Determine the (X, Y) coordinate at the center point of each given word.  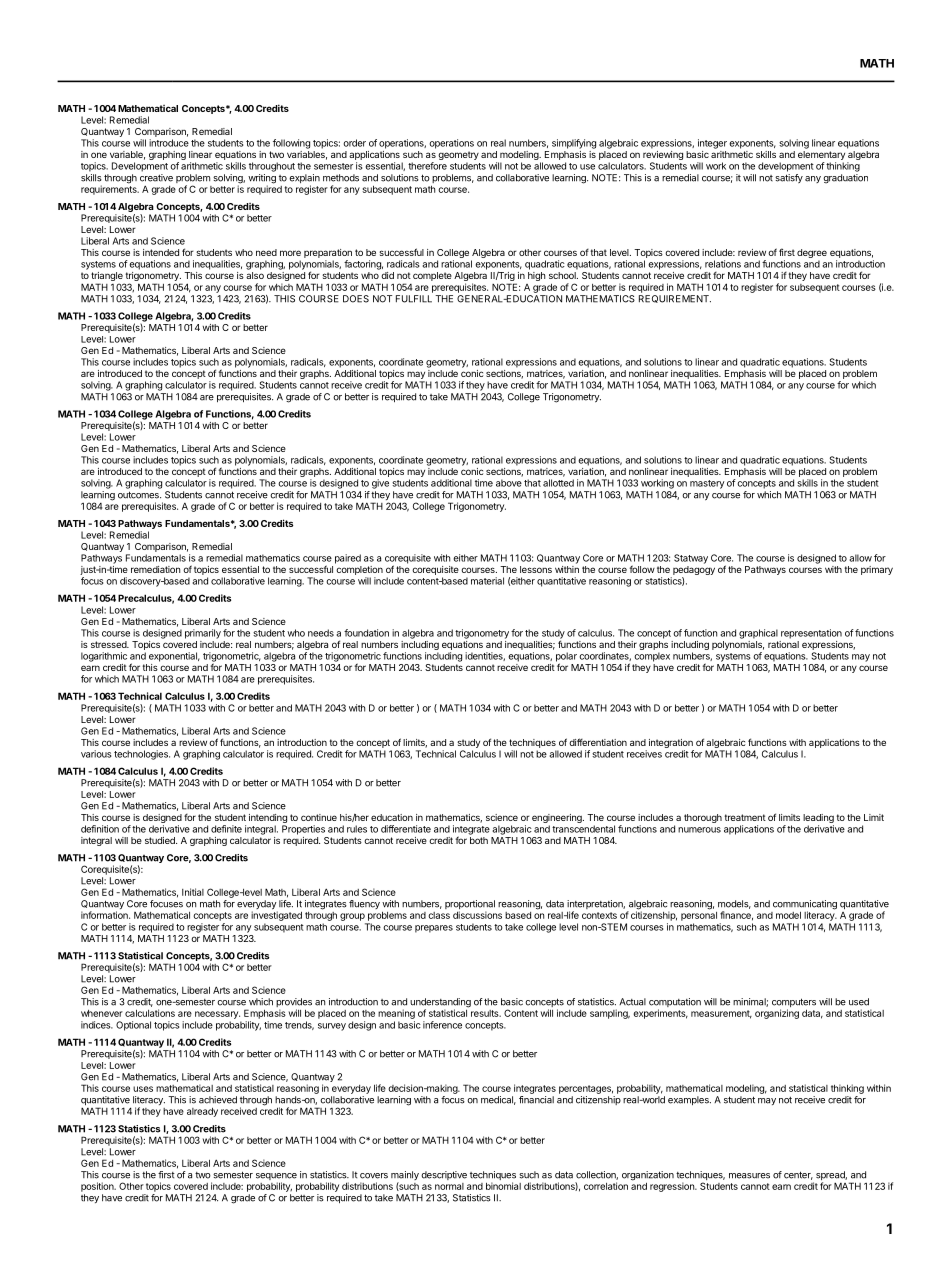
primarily (203, 634)
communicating (805, 906)
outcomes (139, 495)
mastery (707, 484)
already (202, 1112)
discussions (477, 915)
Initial (193, 892)
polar (566, 658)
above (509, 483)
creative (156, 178)
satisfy (789, 178)
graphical (758, 634)
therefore (427, 166)
